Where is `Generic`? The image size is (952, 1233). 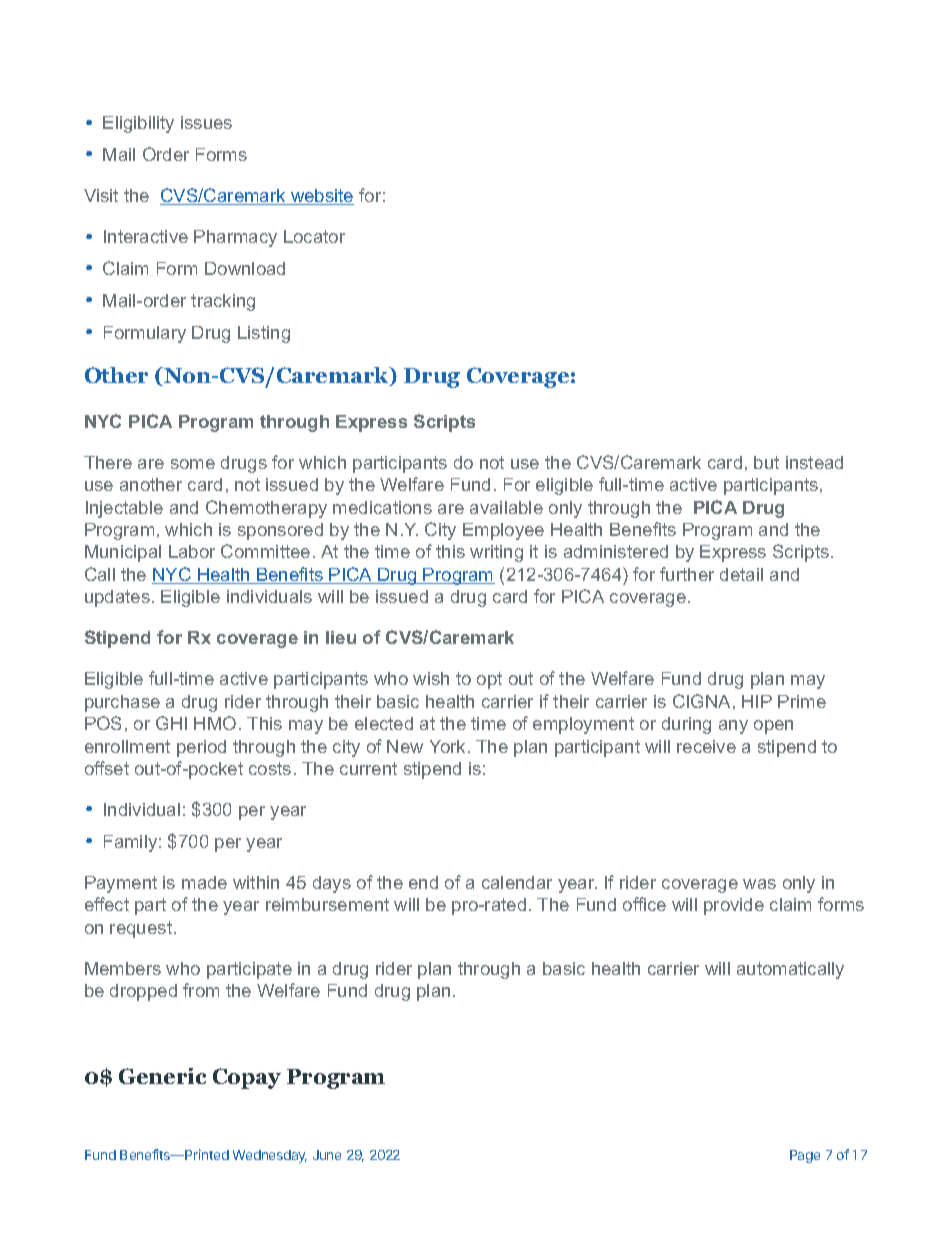
Generic is located at coordinates (162, 1076).
